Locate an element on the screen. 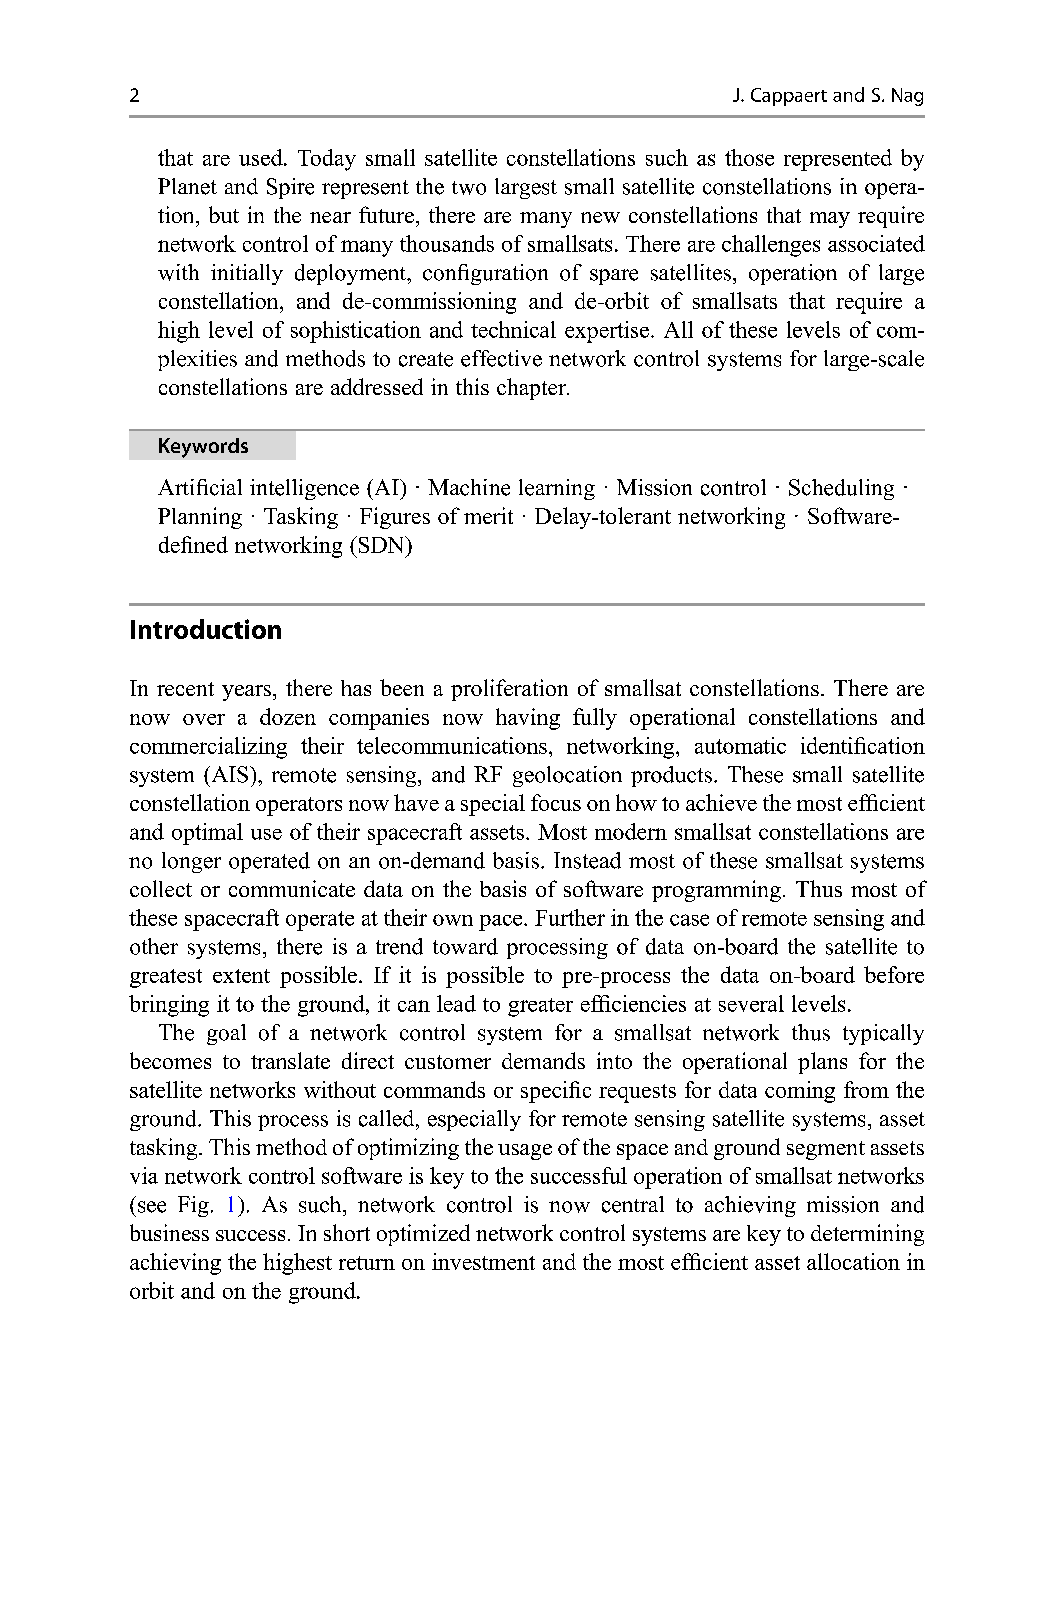 Image resolution: width=1054 pixels, height=1598 pixels. business is located at coordinates (169, 1232).
